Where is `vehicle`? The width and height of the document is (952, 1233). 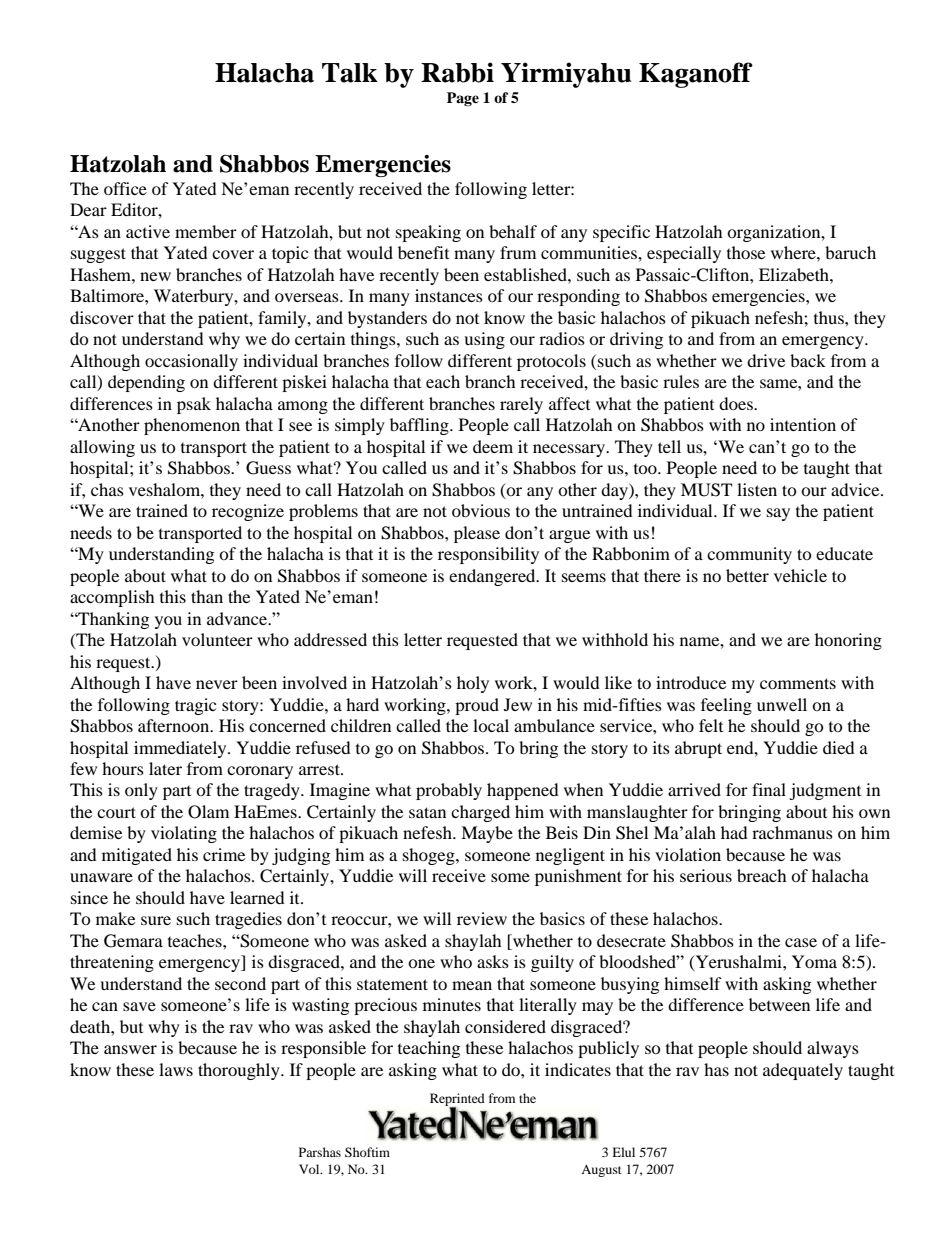 vehicle is located at coordinates (800, 575).
